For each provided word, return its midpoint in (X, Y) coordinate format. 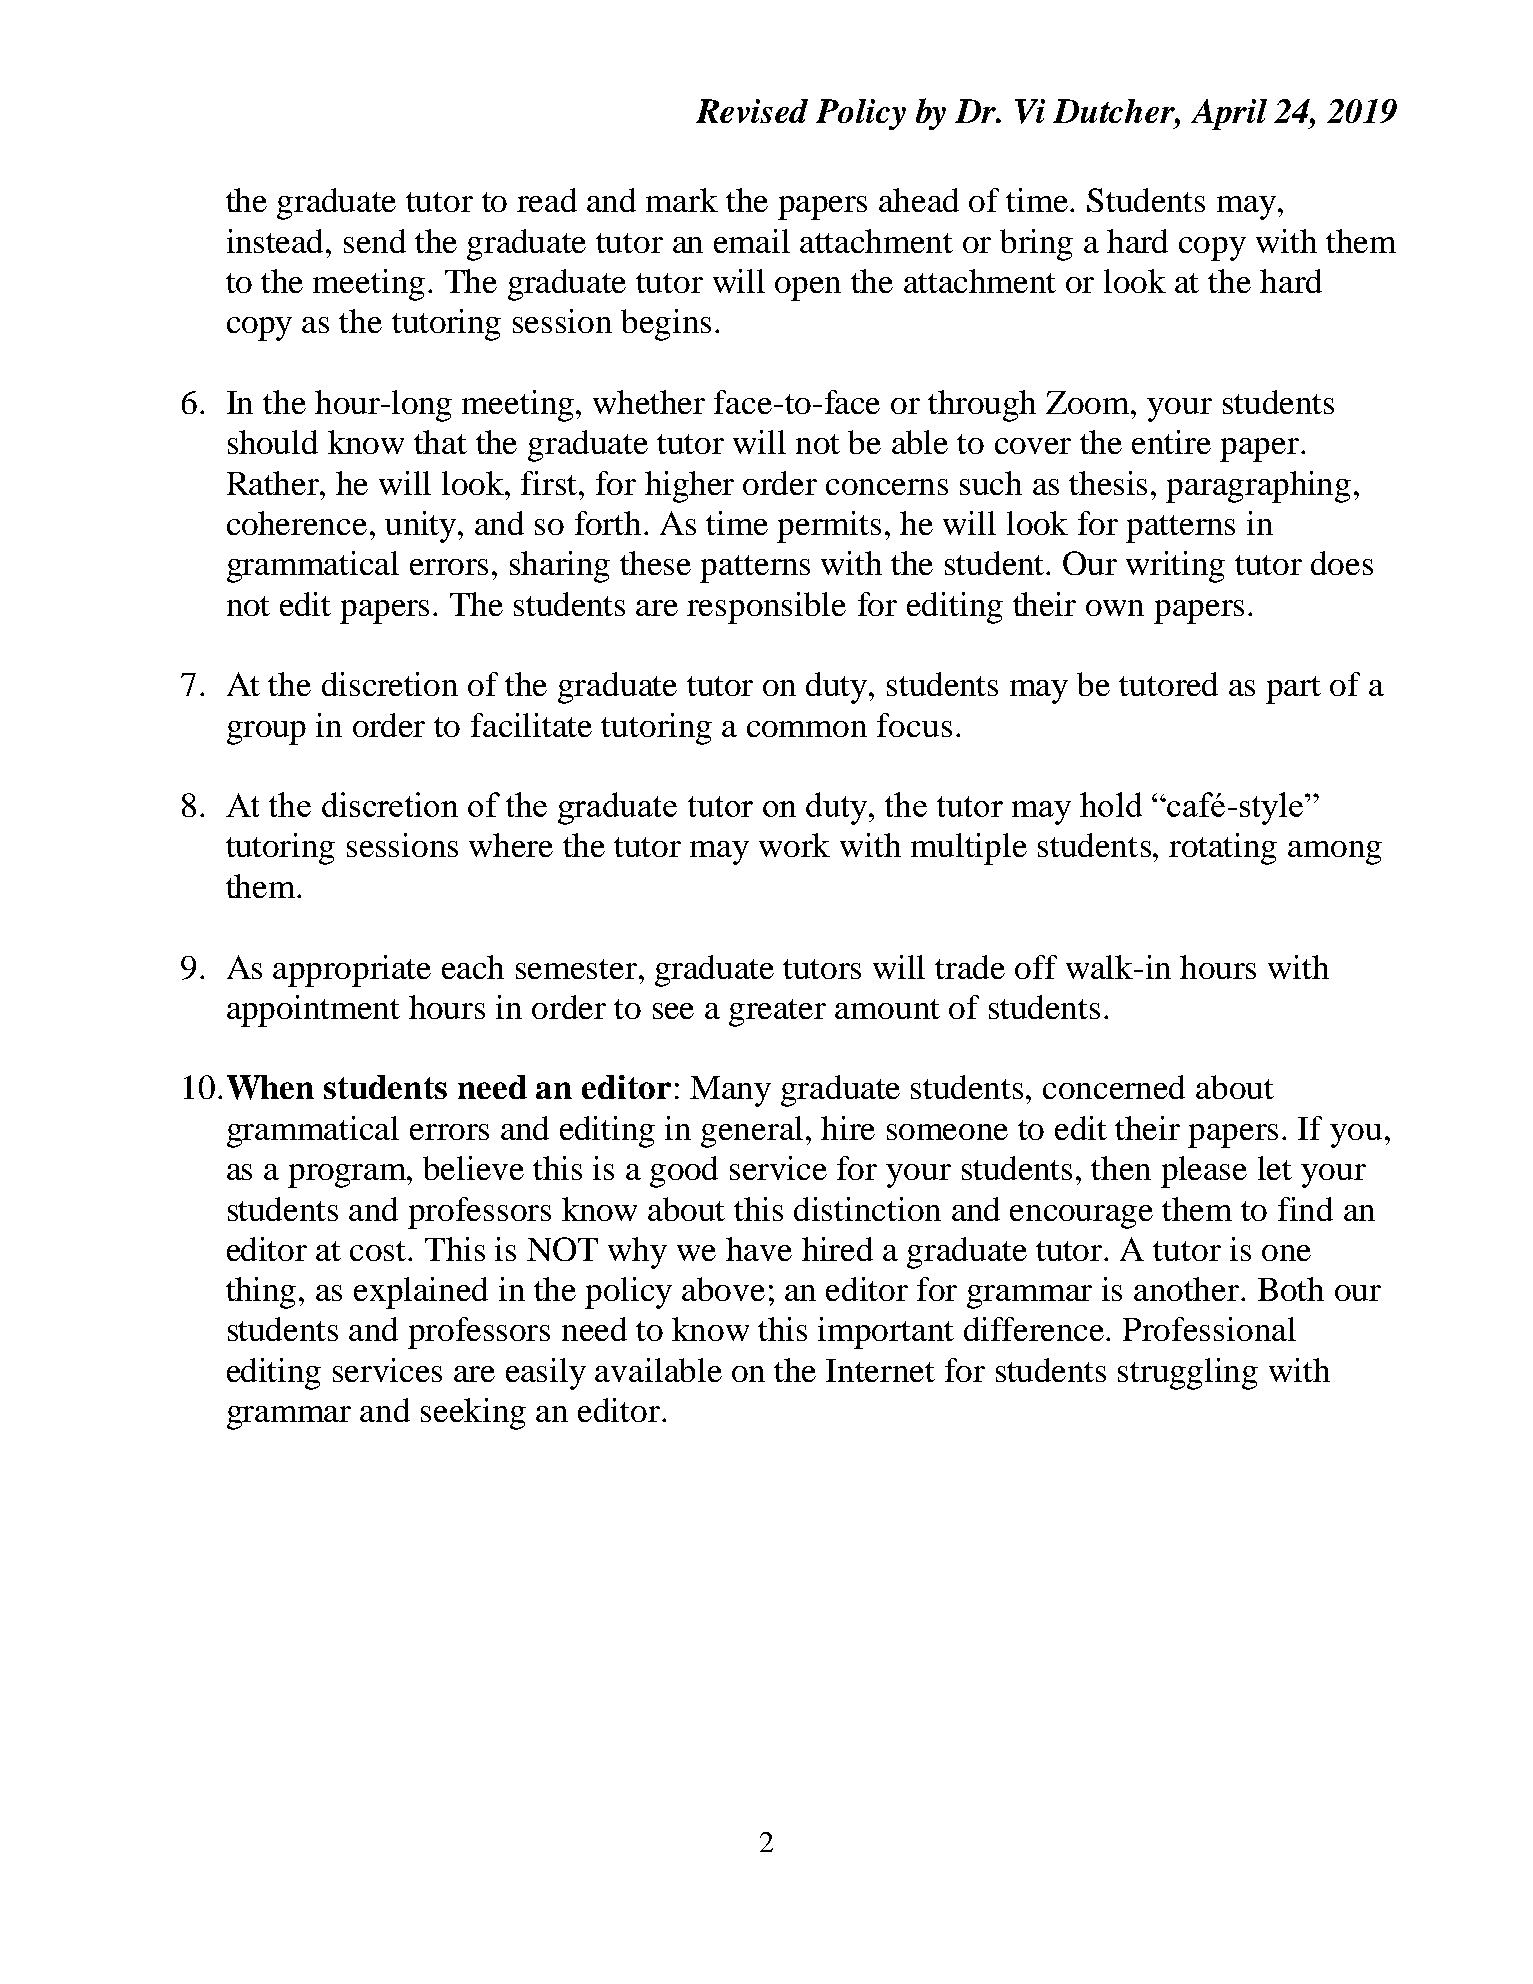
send (375, 241)
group (266, 733)
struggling (1188, 1374)
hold (1111, 804)
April (1229, 114)
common (807, 729)
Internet (880, 1370)
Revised (752, 111)
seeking (473, 1414)
